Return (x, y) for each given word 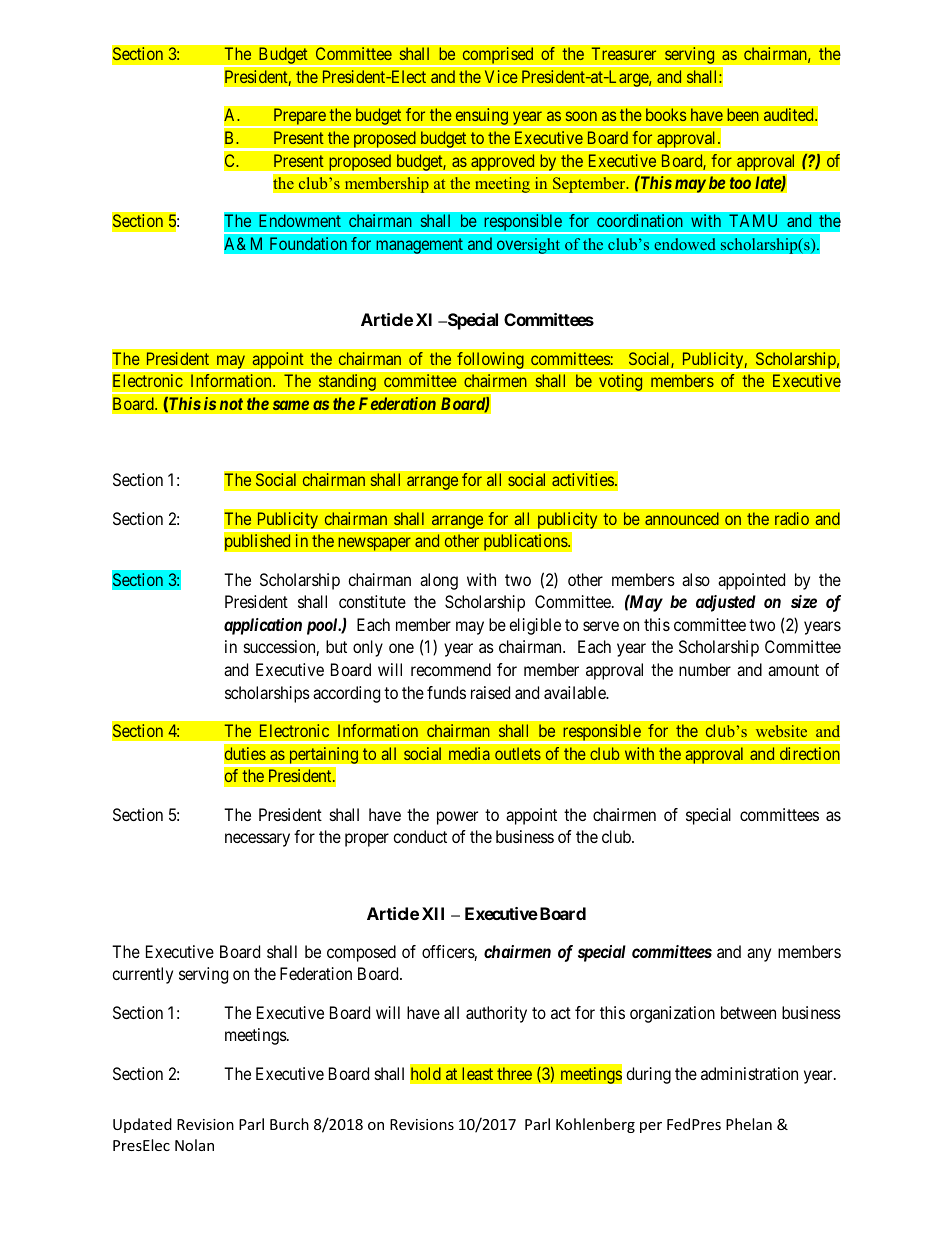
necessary (257, 840)
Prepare (299, 118)
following (490, 362)
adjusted (726, 603)
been (743, 114)
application (263, 626)
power (457, 818)
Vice (501, 76)
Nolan (194, 1145)
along (439, 581)
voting (621, 382)
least (477, 1073)
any (759, 955)
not (231, 404)
